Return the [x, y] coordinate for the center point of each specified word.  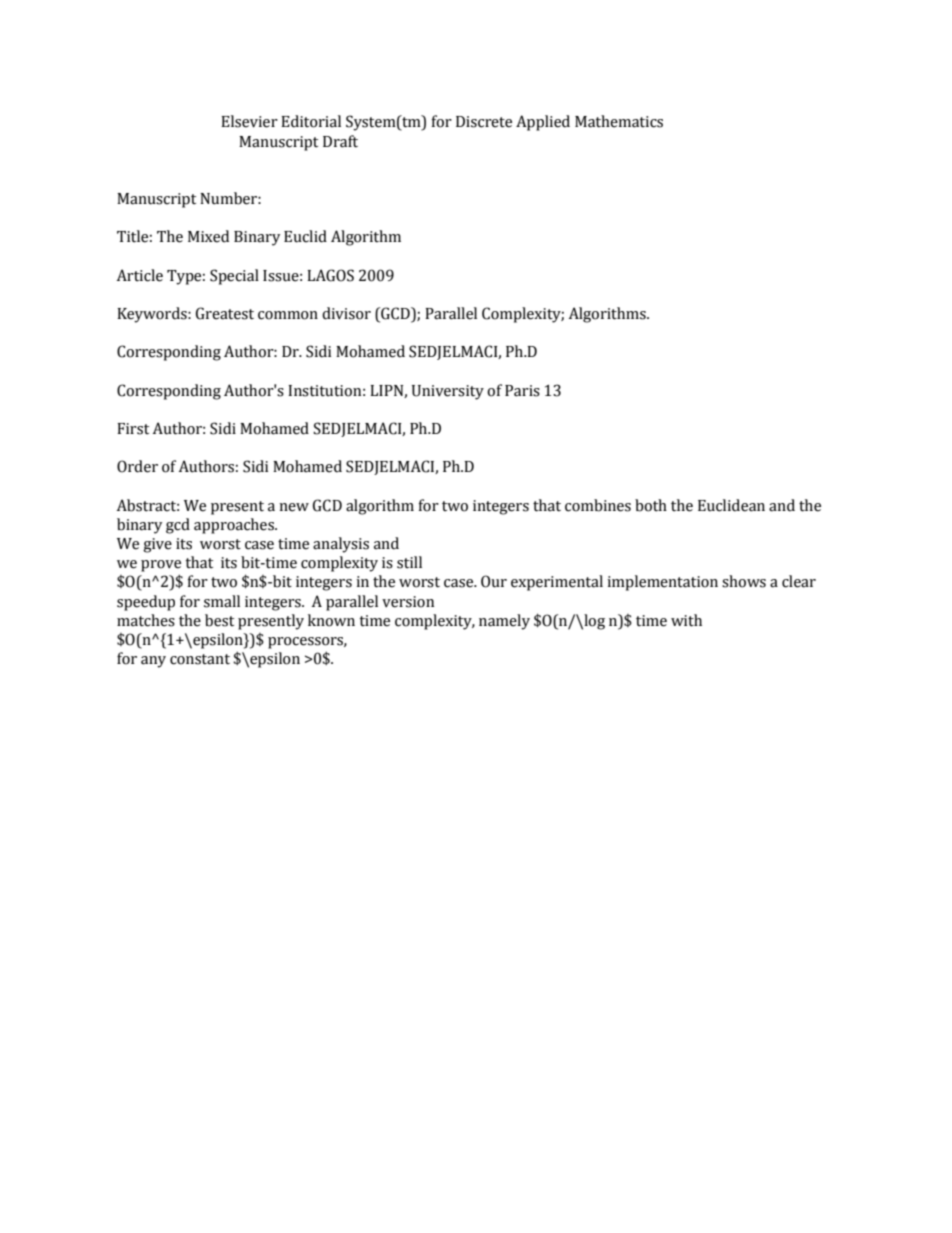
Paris [522, 391]
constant [200, 659]
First [133, 429]
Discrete [484, 122]
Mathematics [619, 121]
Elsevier [249, 121]
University [448, 392]
